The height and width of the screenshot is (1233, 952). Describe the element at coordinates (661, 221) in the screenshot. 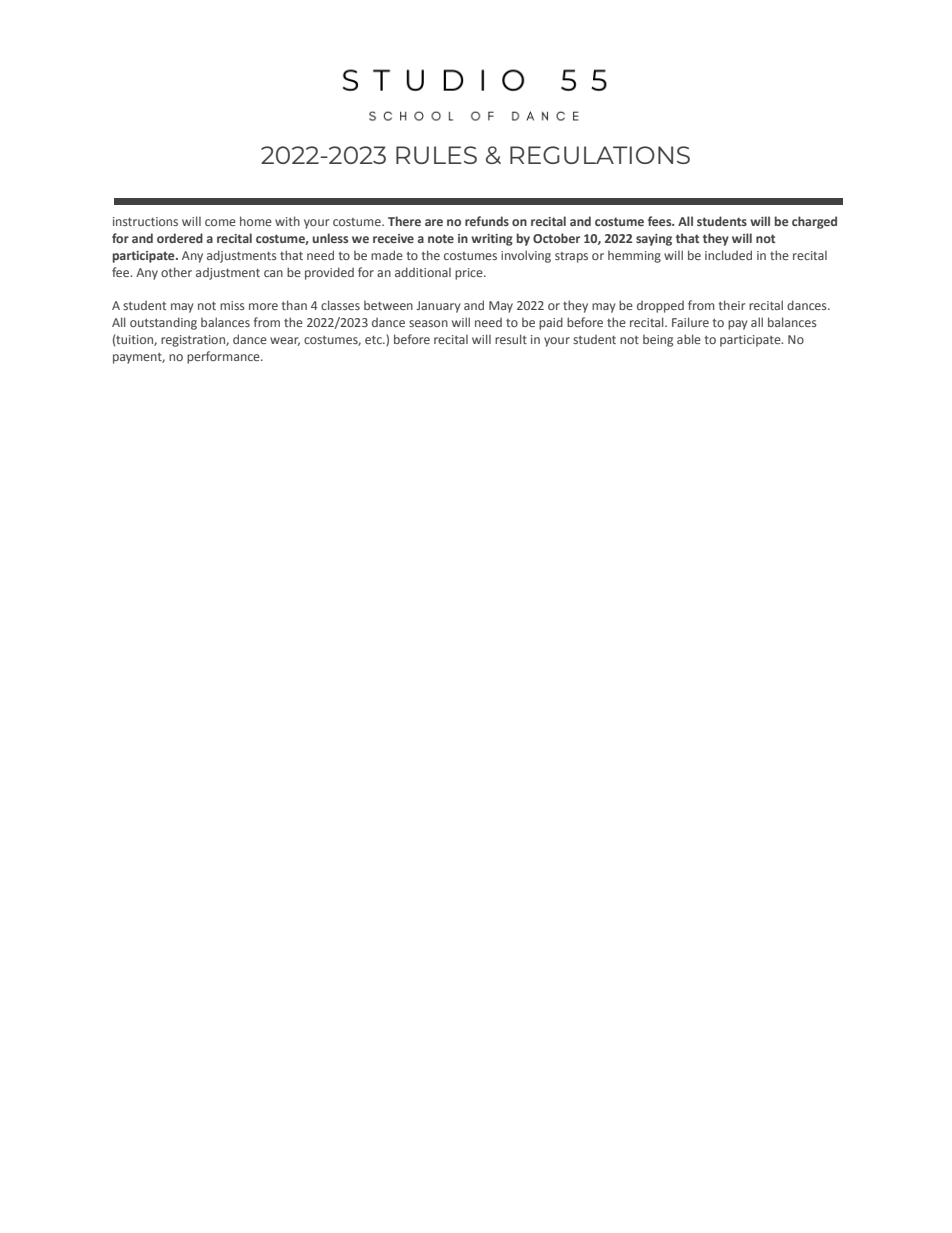

I see `fees` at that location.
